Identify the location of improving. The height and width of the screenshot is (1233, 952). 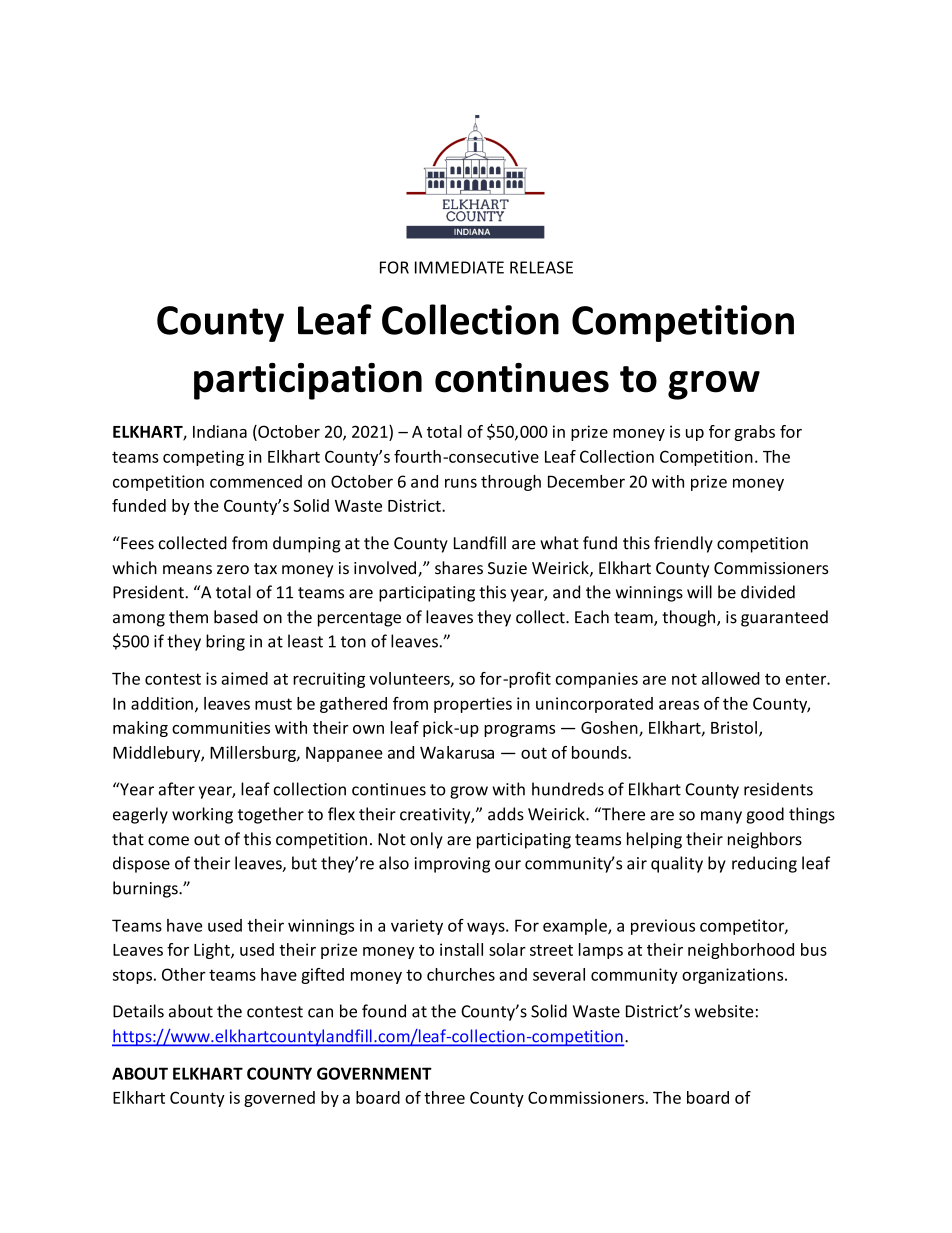
(452, 865).
